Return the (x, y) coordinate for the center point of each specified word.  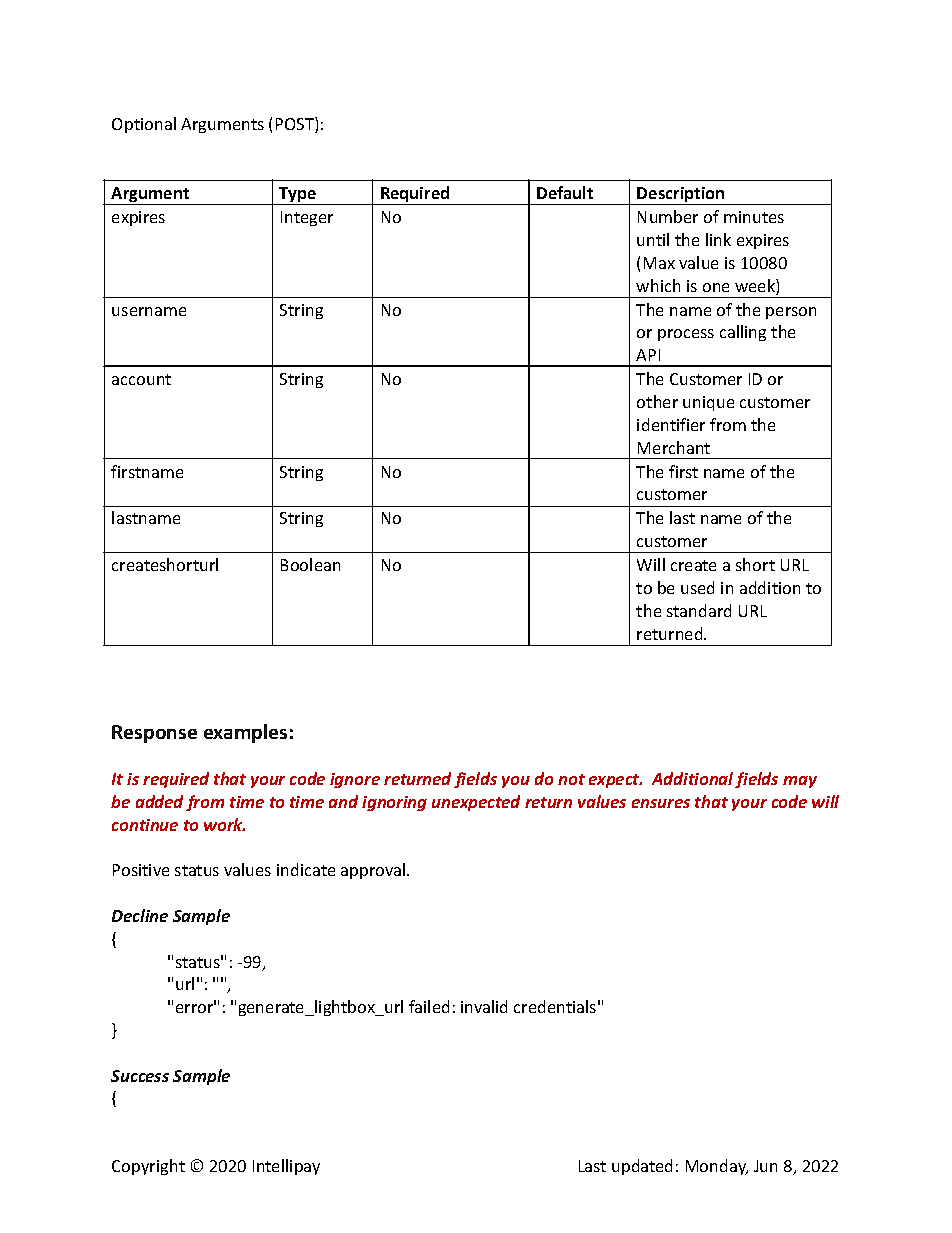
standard (699, 610)
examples (245, 733)
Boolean (310, 564)
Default (565, 192)
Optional (144, 125)
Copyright (148, 1167)
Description (681, 196)
